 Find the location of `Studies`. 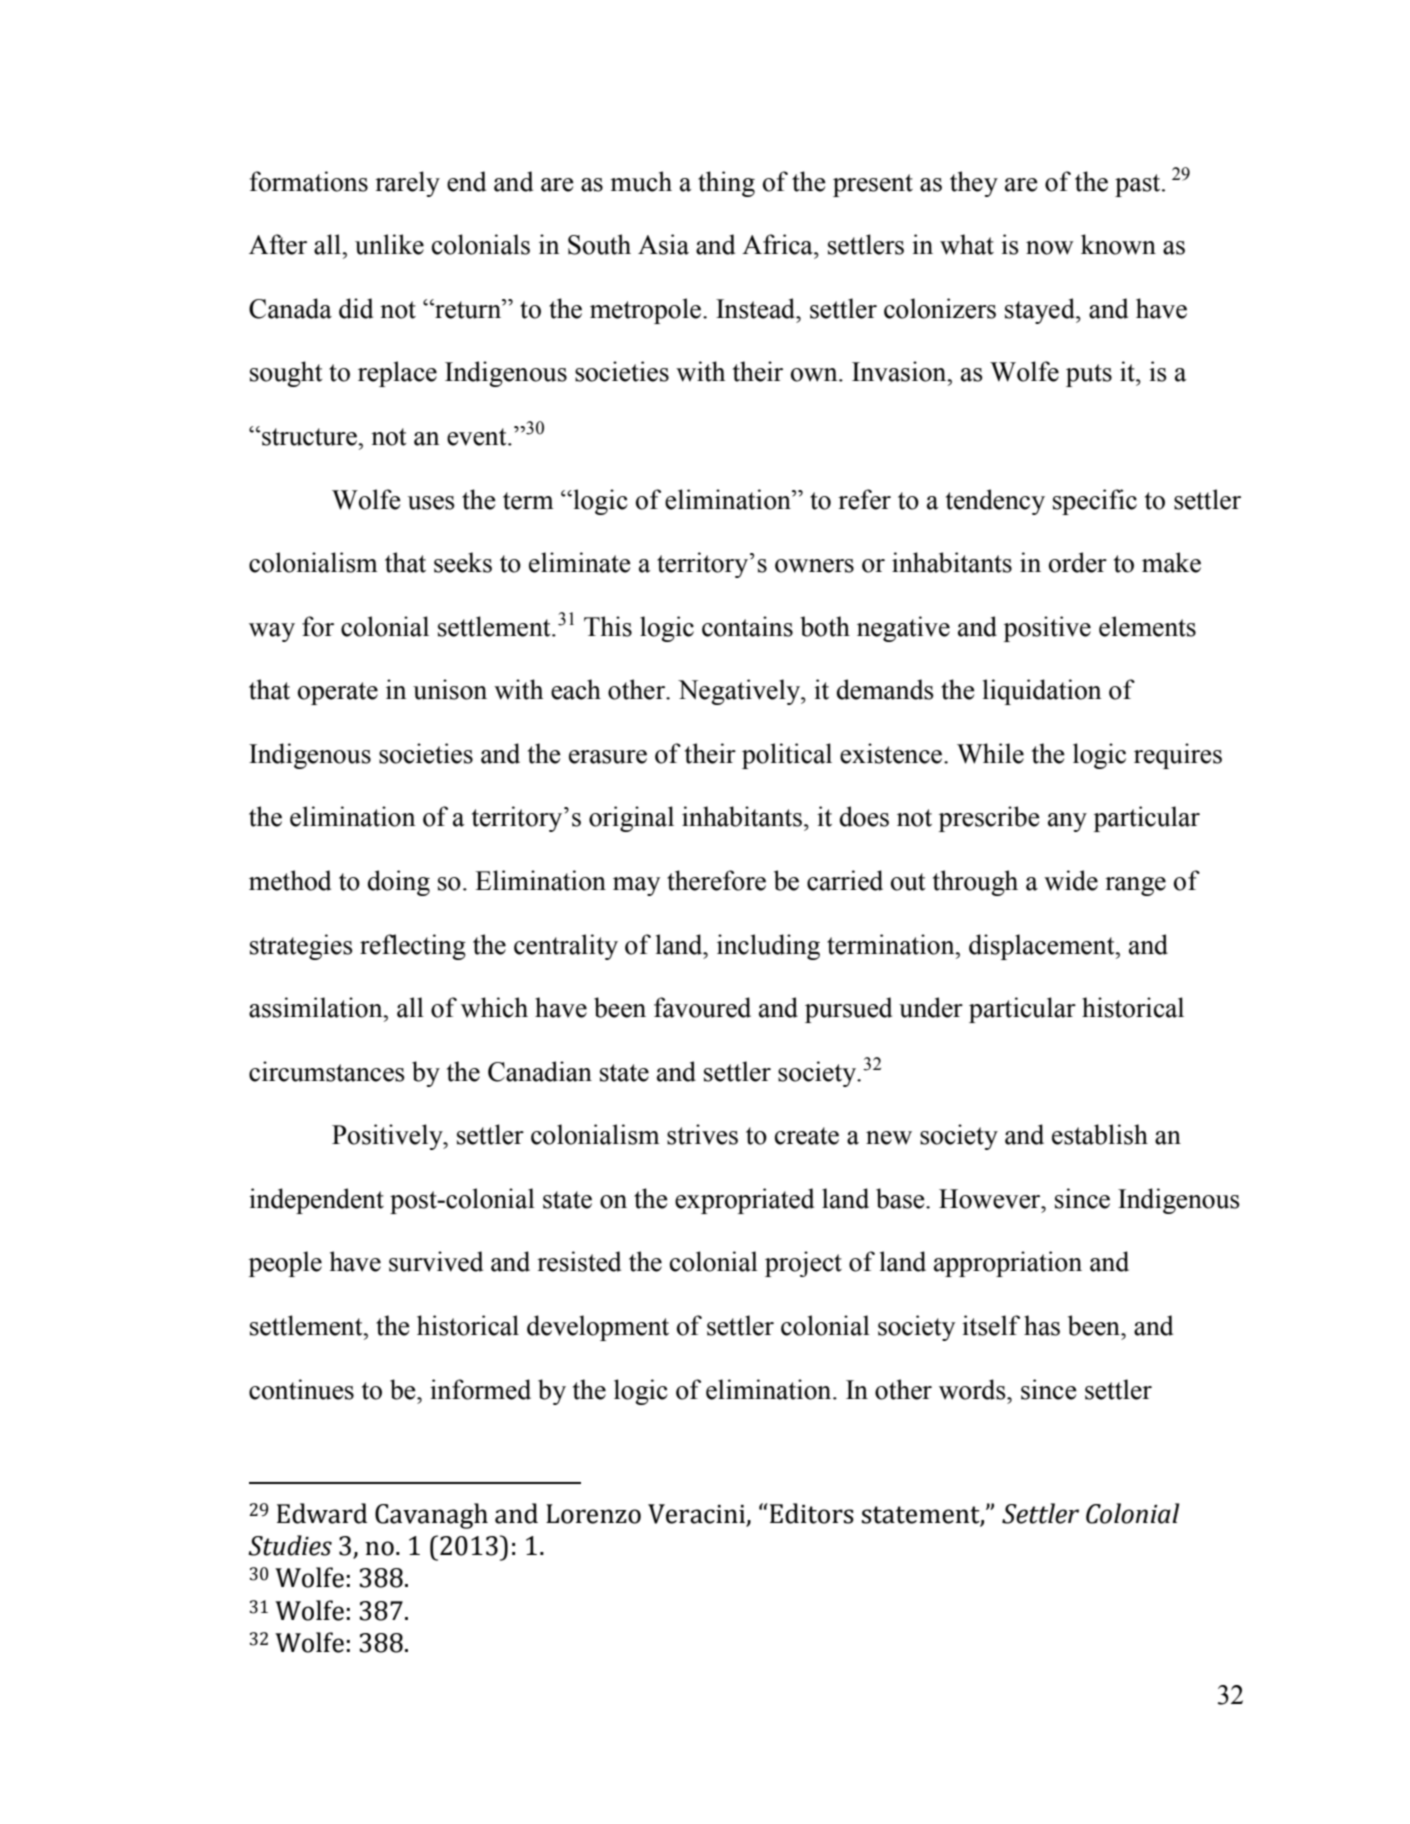

Studies is located at coordinates (290, 1545).
